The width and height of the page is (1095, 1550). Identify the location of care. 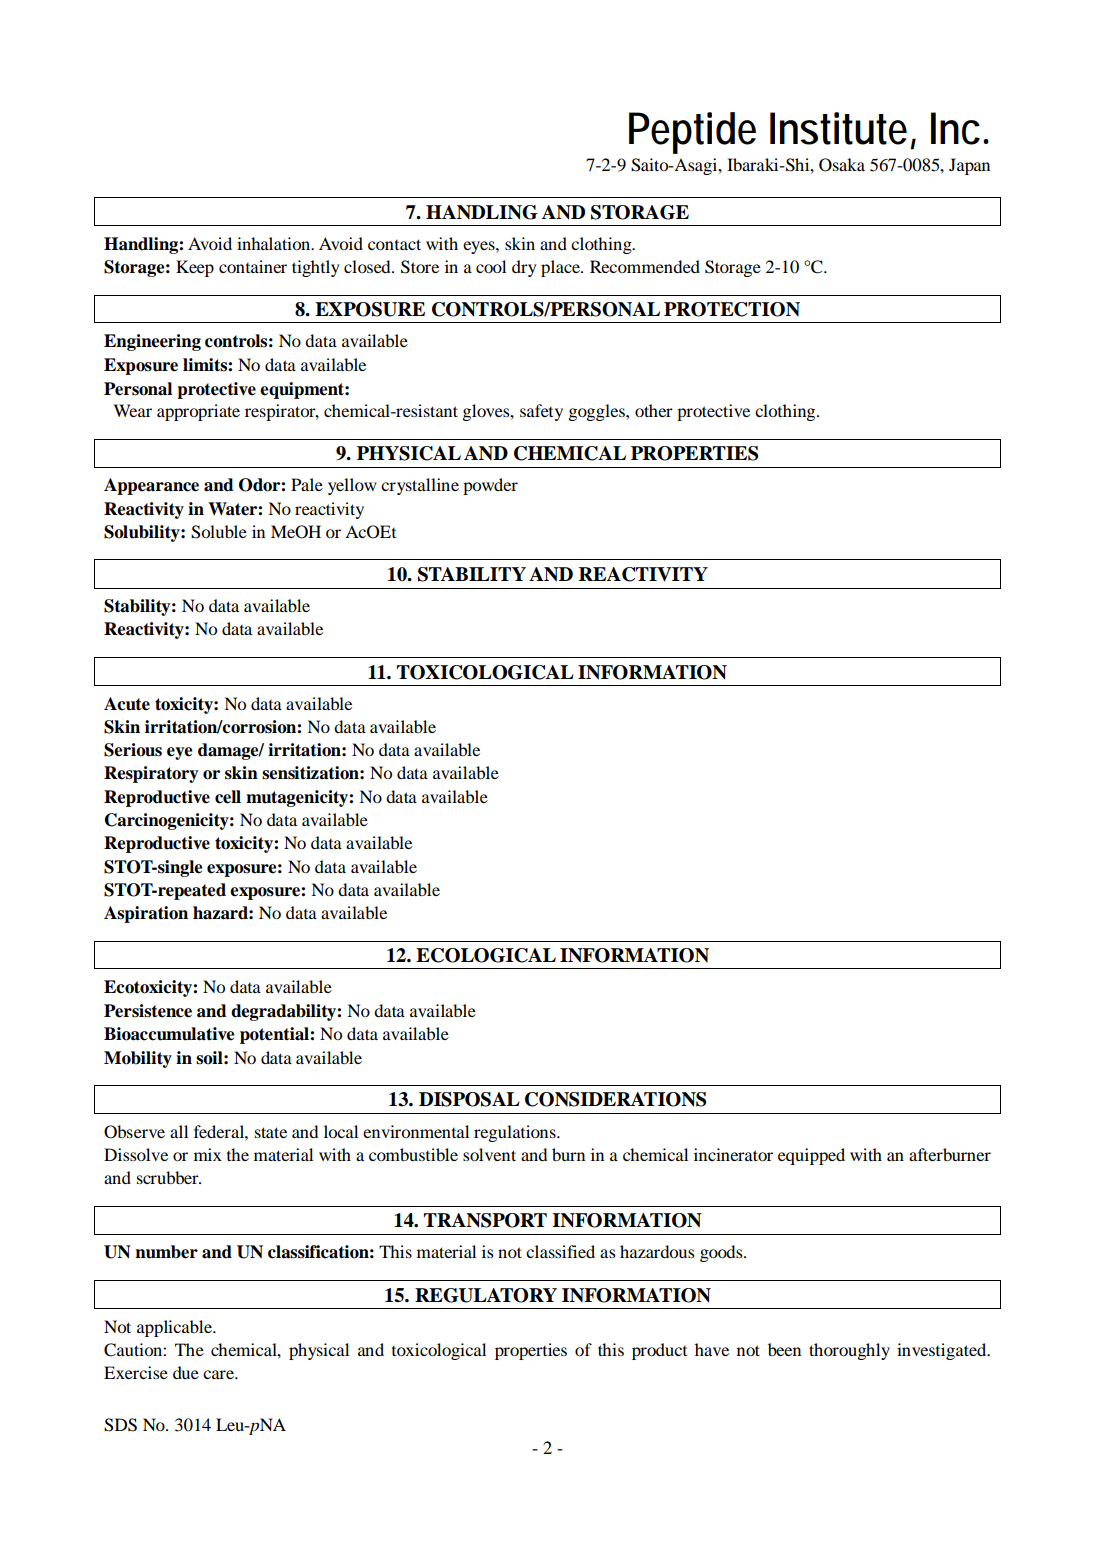
(219, 1374).
